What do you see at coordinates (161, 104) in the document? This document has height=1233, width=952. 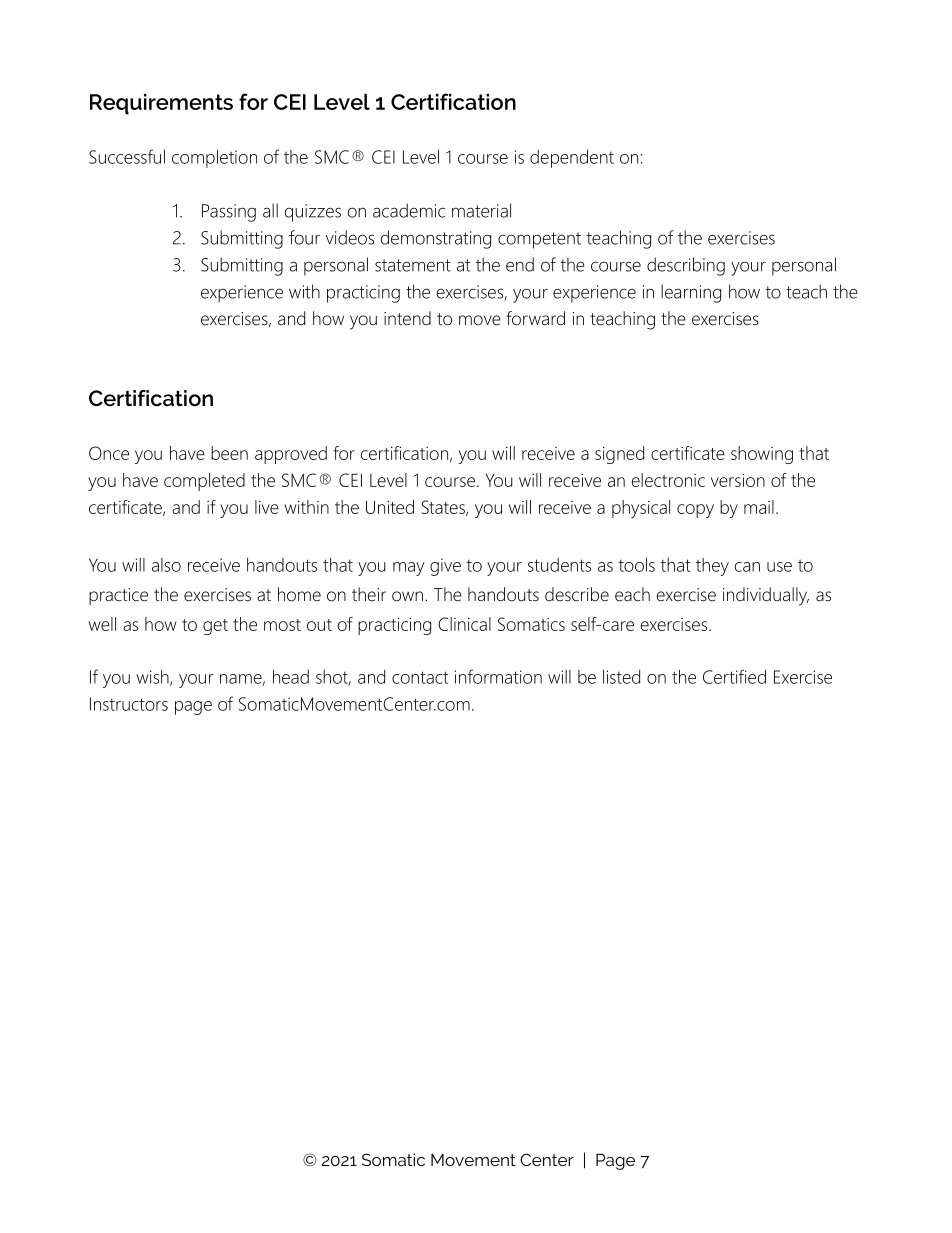 I see `Requirements` at bounding box center [161, 104].
